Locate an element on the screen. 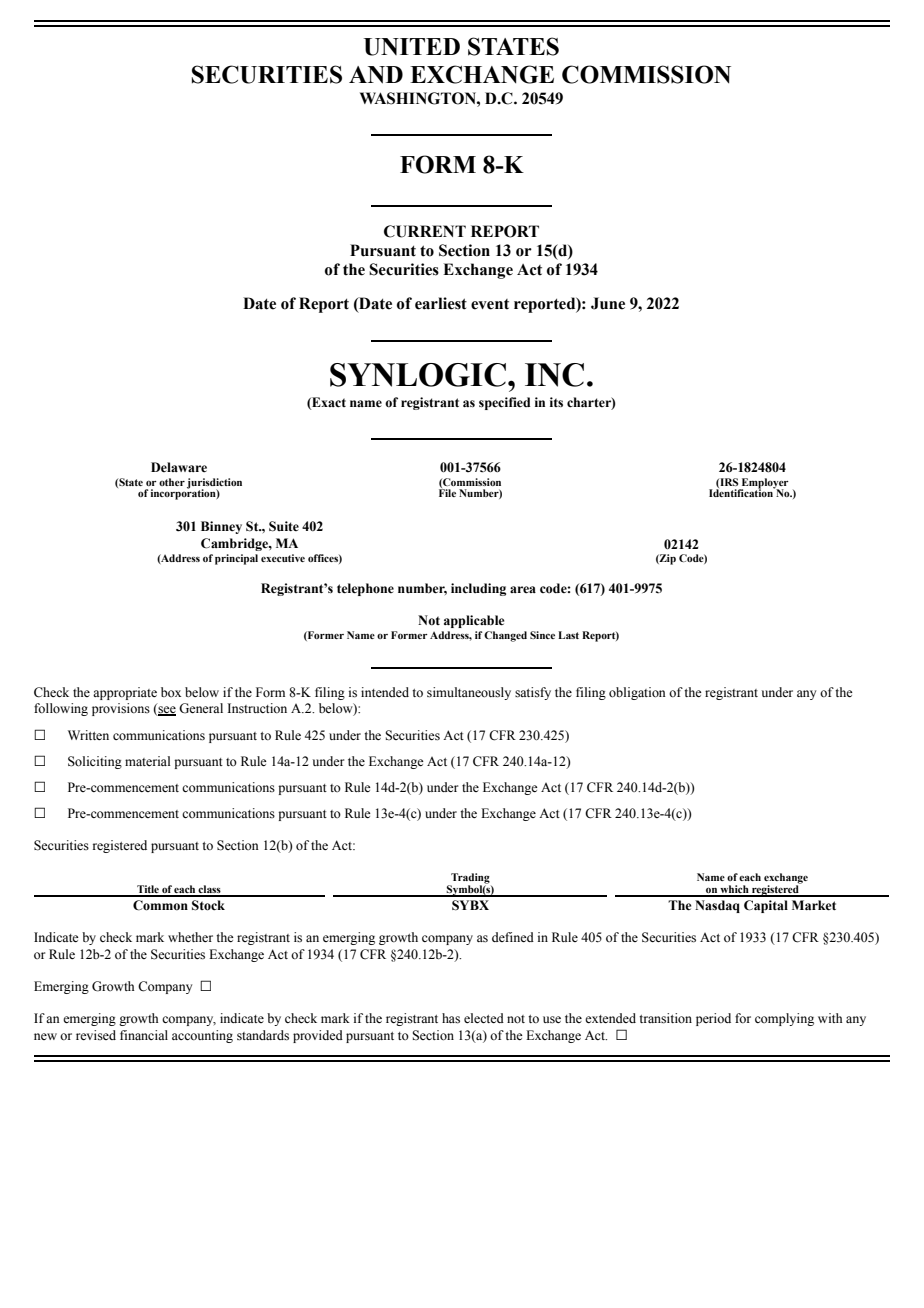 Image resolution: width=924 pixels, height=1308 pixels. CURRENT is located at coordinates (425, 231).
